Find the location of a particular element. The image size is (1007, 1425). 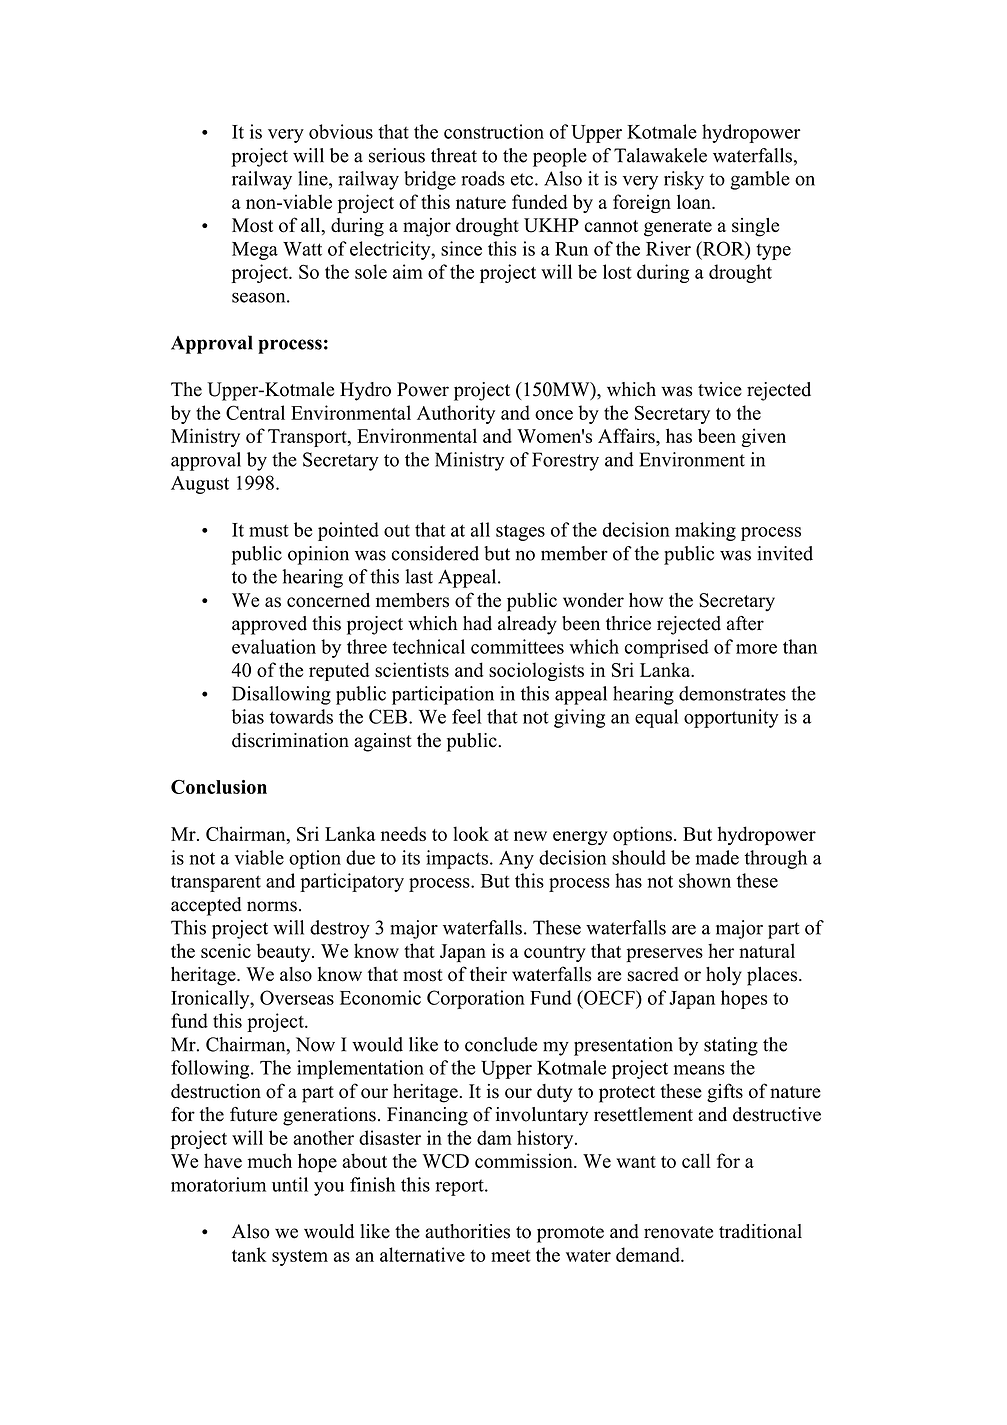

tank is located at coordinates (249, 1254).
